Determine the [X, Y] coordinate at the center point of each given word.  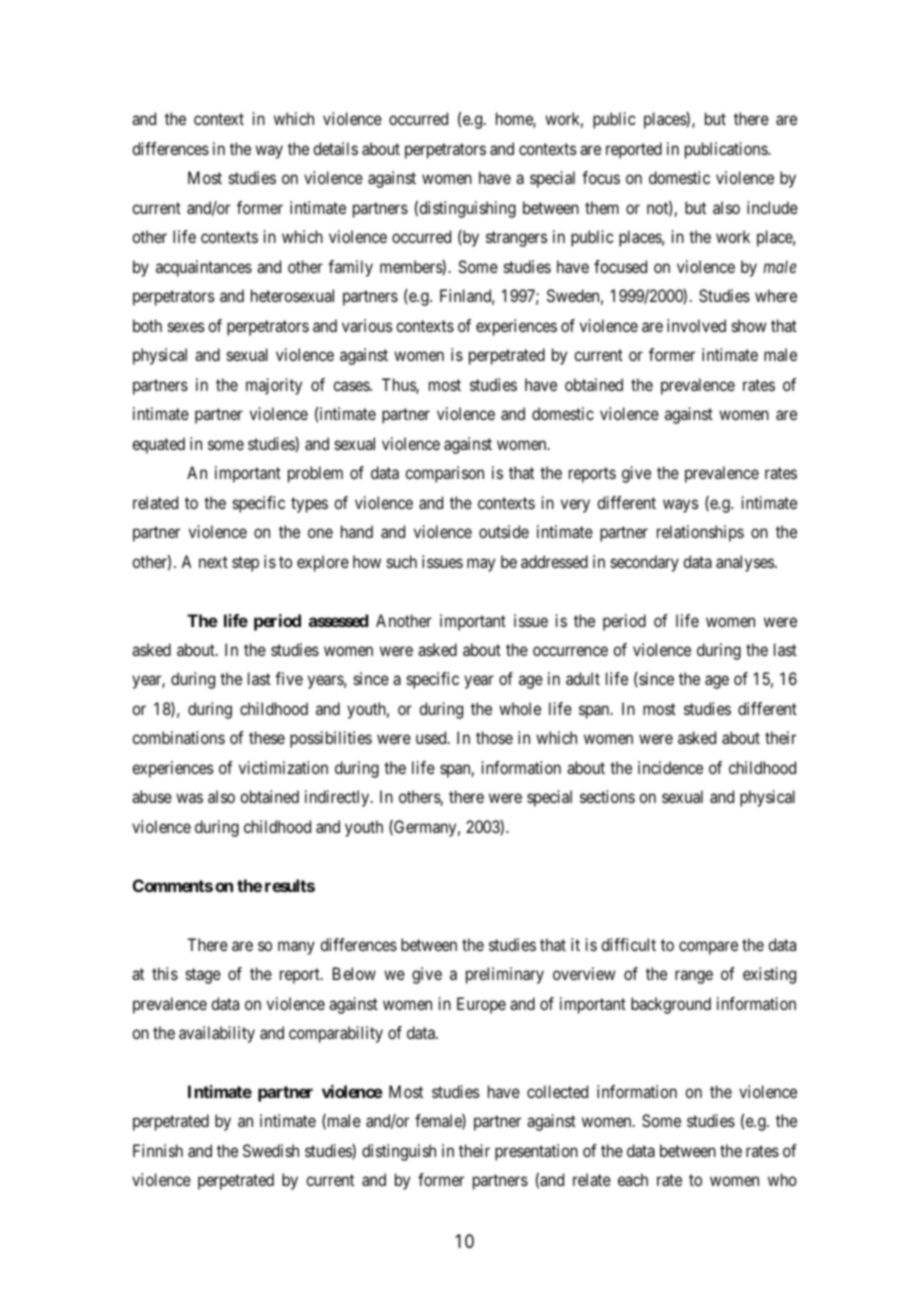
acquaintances [204, 268]
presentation [536, 1152]
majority [274, 386]
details [335, 148]
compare [708, 948]
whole [520, 708]
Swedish [271, 1150]
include [772, 207]
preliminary [505, 975]
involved [696, 325]
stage [203, 976]
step [245, 564]
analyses [746, 563]
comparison [444, 474]
